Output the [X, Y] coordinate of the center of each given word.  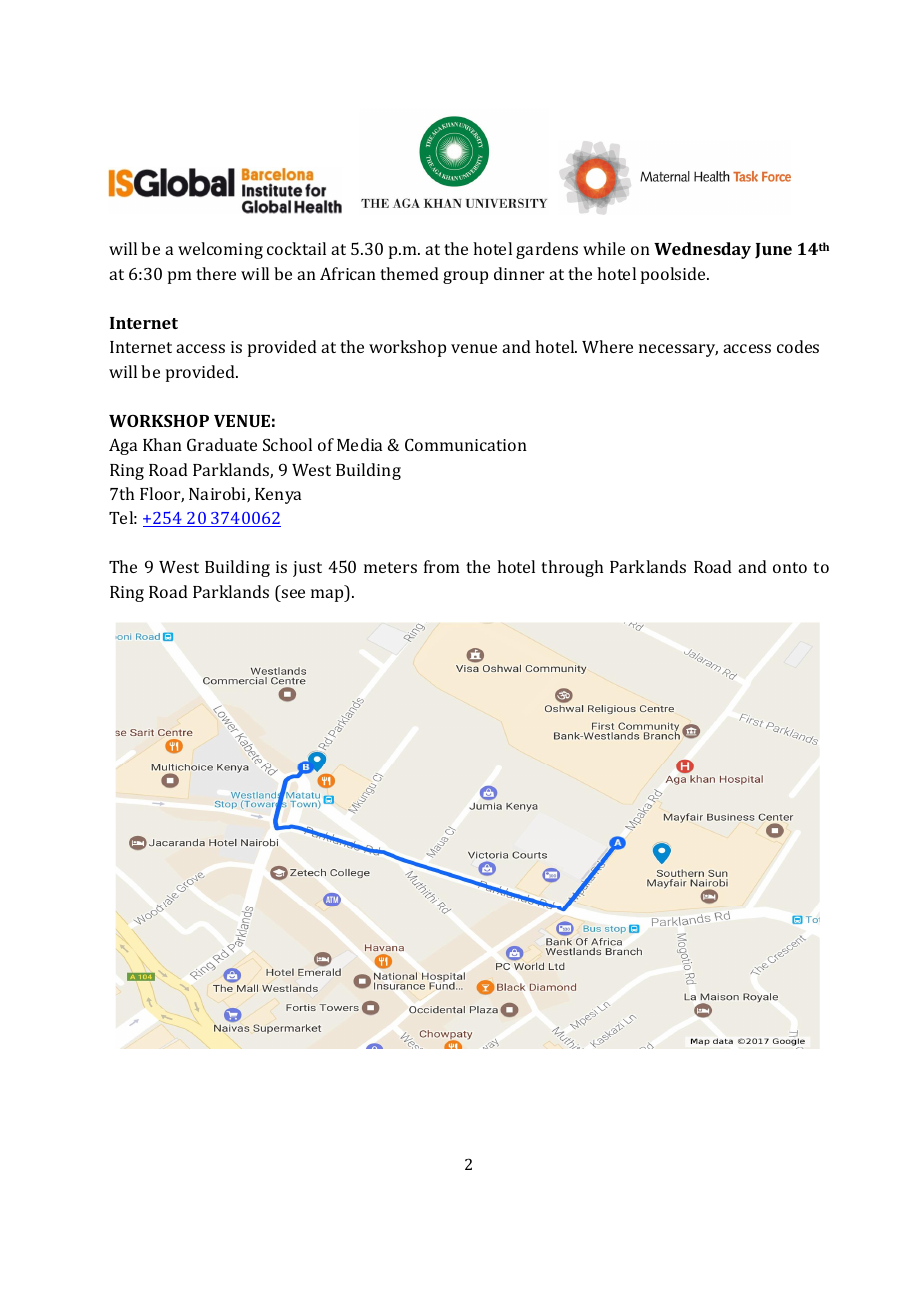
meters [390, 567]
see [293, 593]
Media [359, 444]
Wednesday [702, 250]
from [442, 566]
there [216, 273]
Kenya [278, 496]
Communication [466, 444]
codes [798, 346]
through [572, 568]
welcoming [220, 250]
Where [607, 346]
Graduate [222, 444]
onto [790, 567]
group [465, 277]
